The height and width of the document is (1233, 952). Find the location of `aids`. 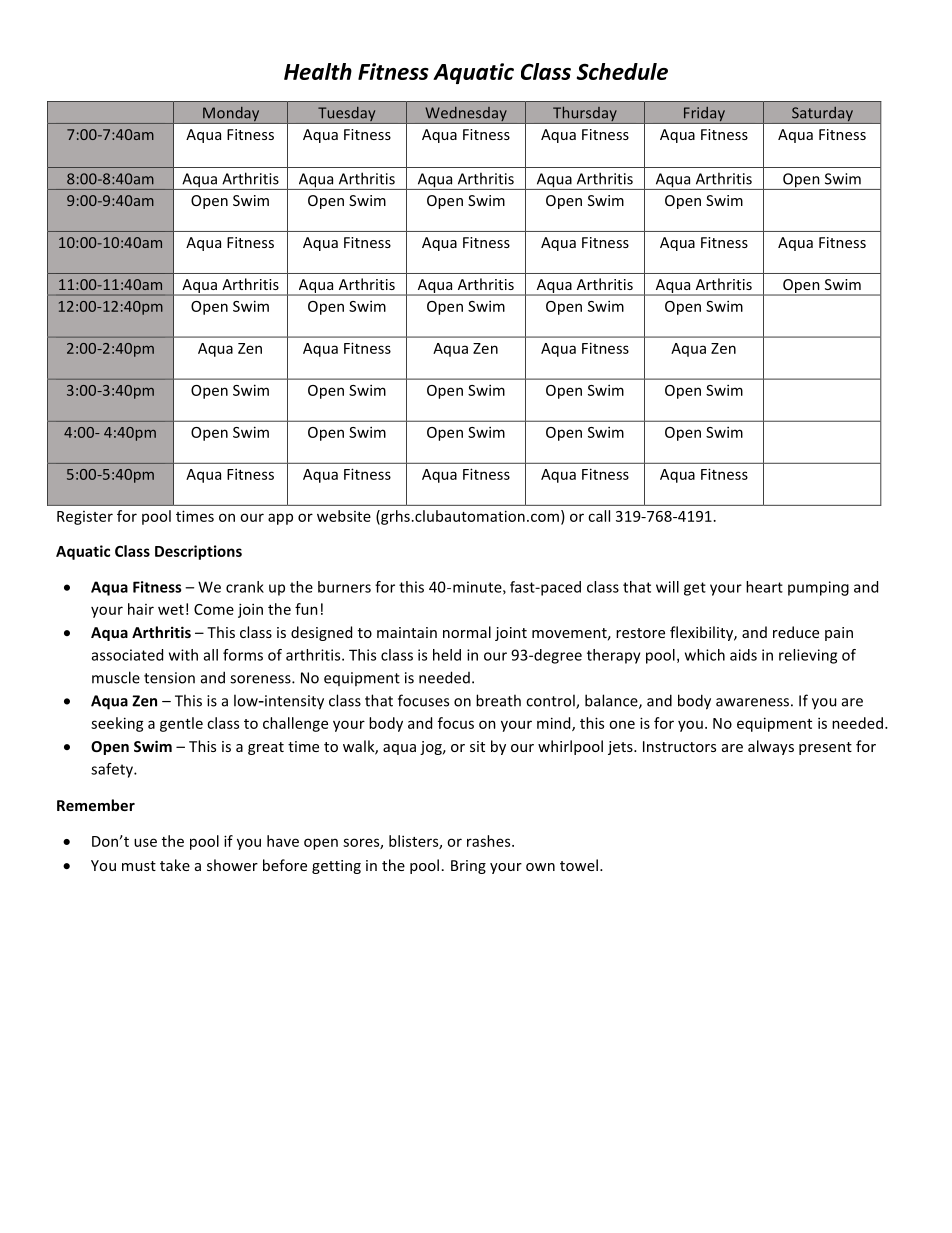

aids is located at coordinates (743, 655).
